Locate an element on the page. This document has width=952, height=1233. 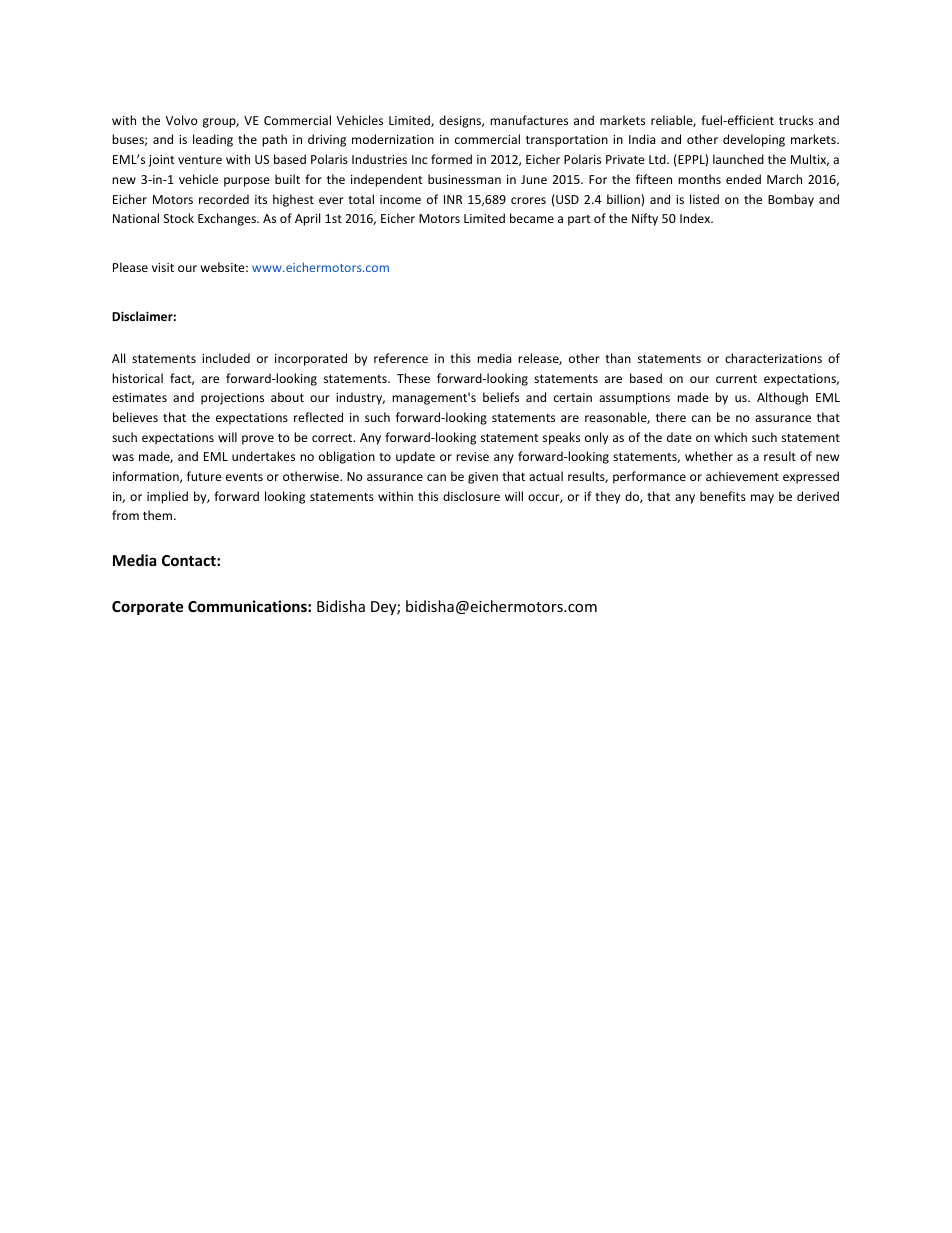
benefits is located at coordinates (723, 496).
